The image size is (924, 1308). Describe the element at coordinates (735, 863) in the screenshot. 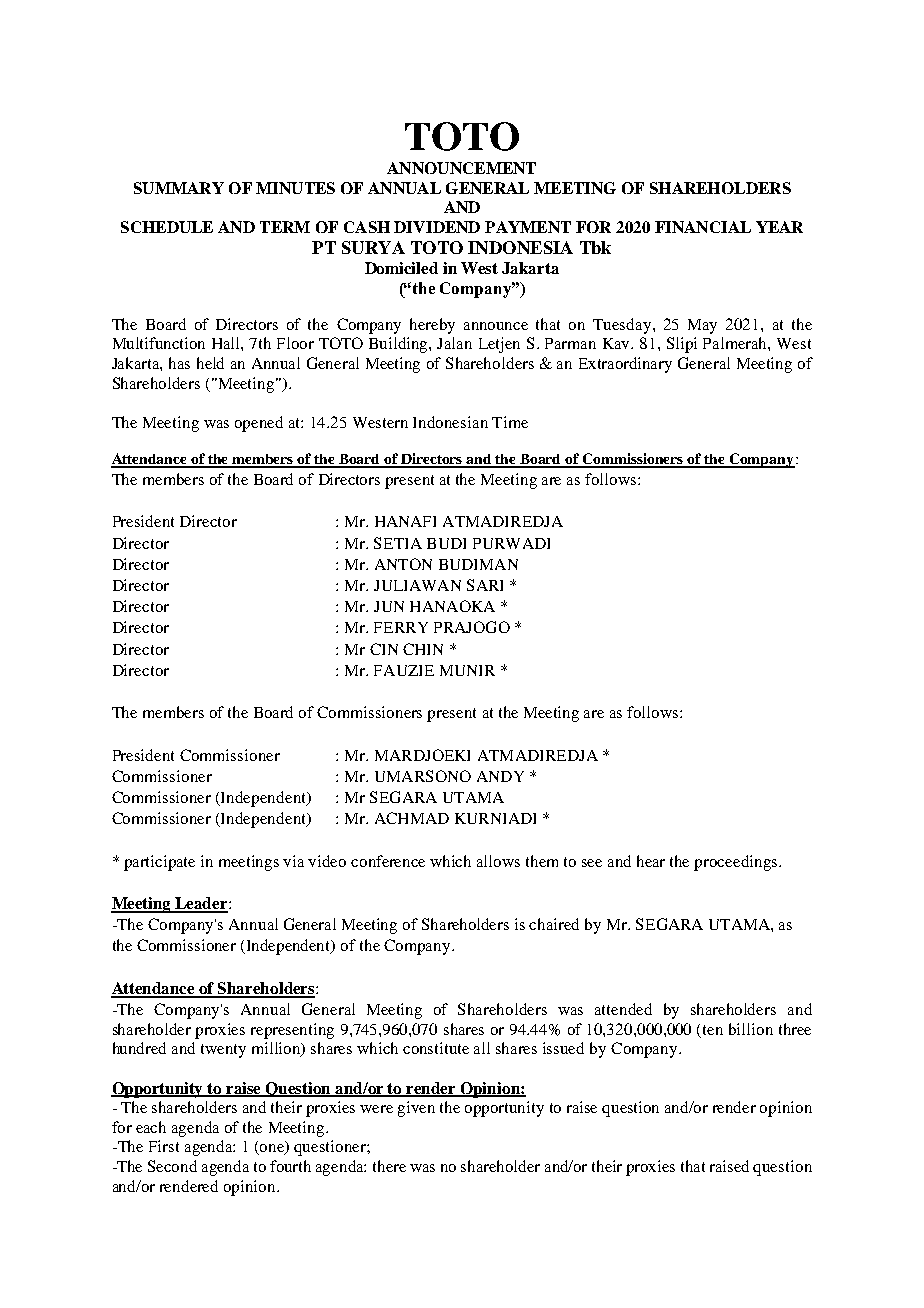

I see `proceedings` at that location.
